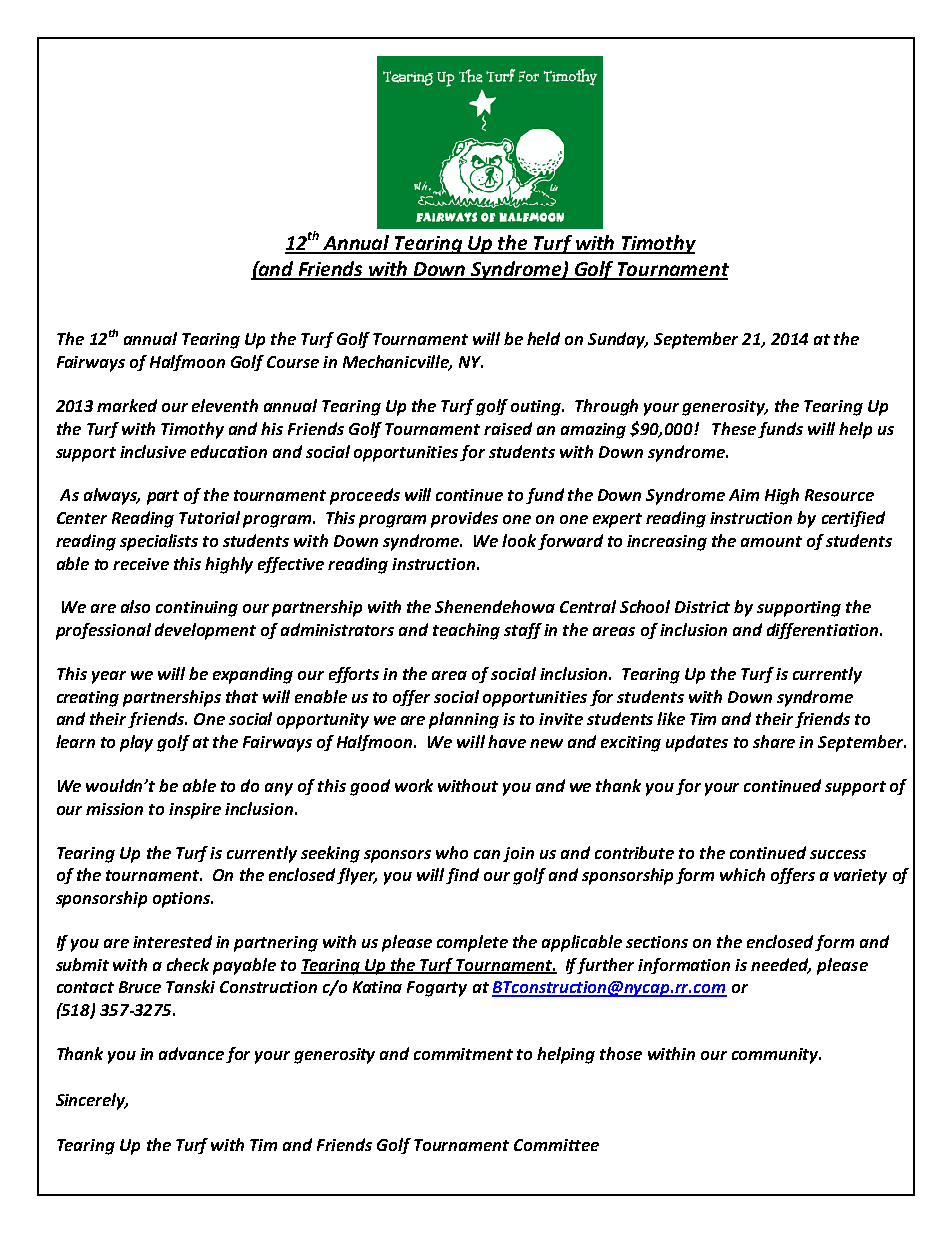 The height and width of the document is (1233, 952). Describe the element at coordinates (136, 743) in the document. I see `play` at that location.
